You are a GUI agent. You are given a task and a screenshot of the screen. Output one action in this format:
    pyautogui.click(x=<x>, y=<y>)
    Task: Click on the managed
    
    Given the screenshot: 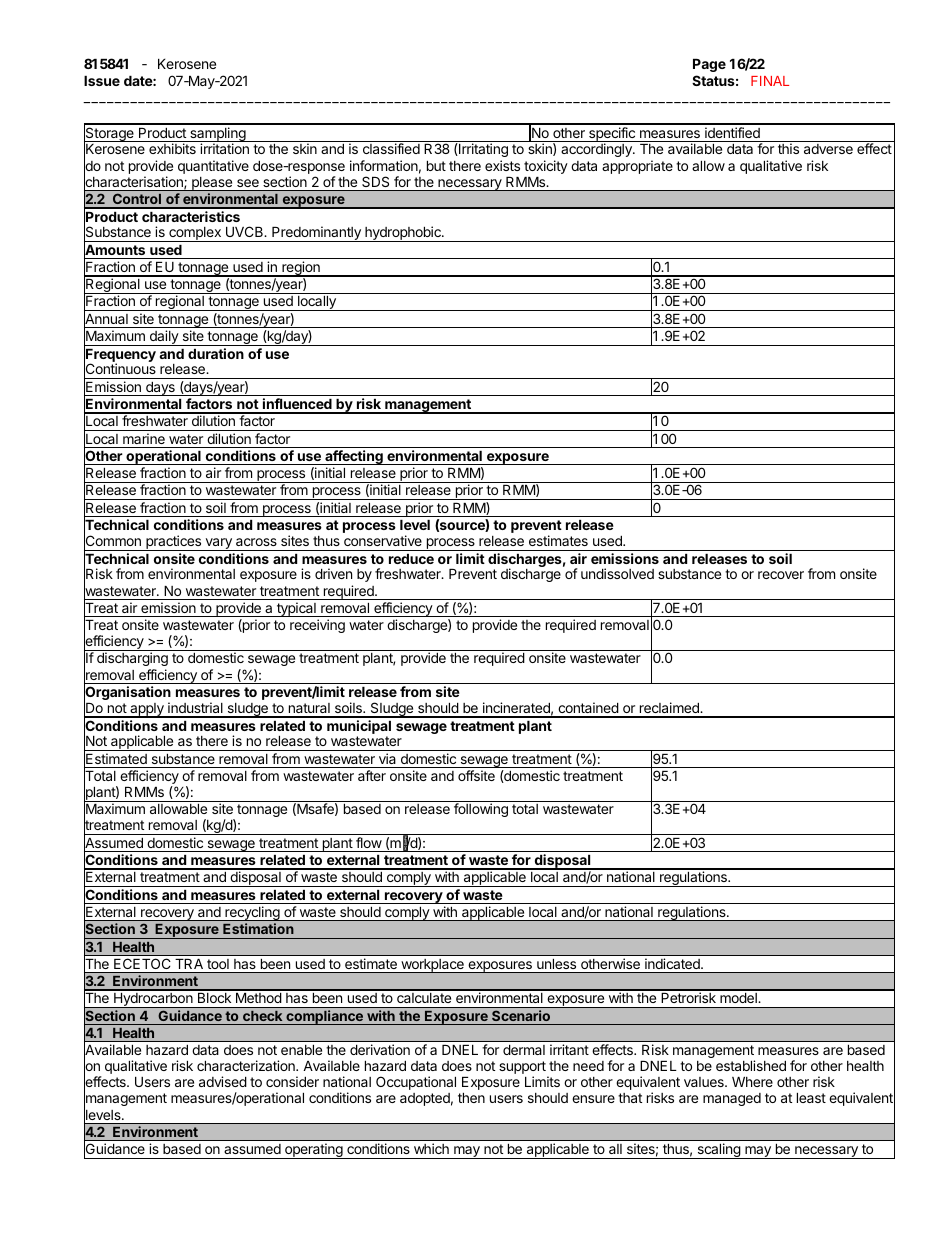 What is the action you would take?
    pyautogui.click(x=732, y=1099)
